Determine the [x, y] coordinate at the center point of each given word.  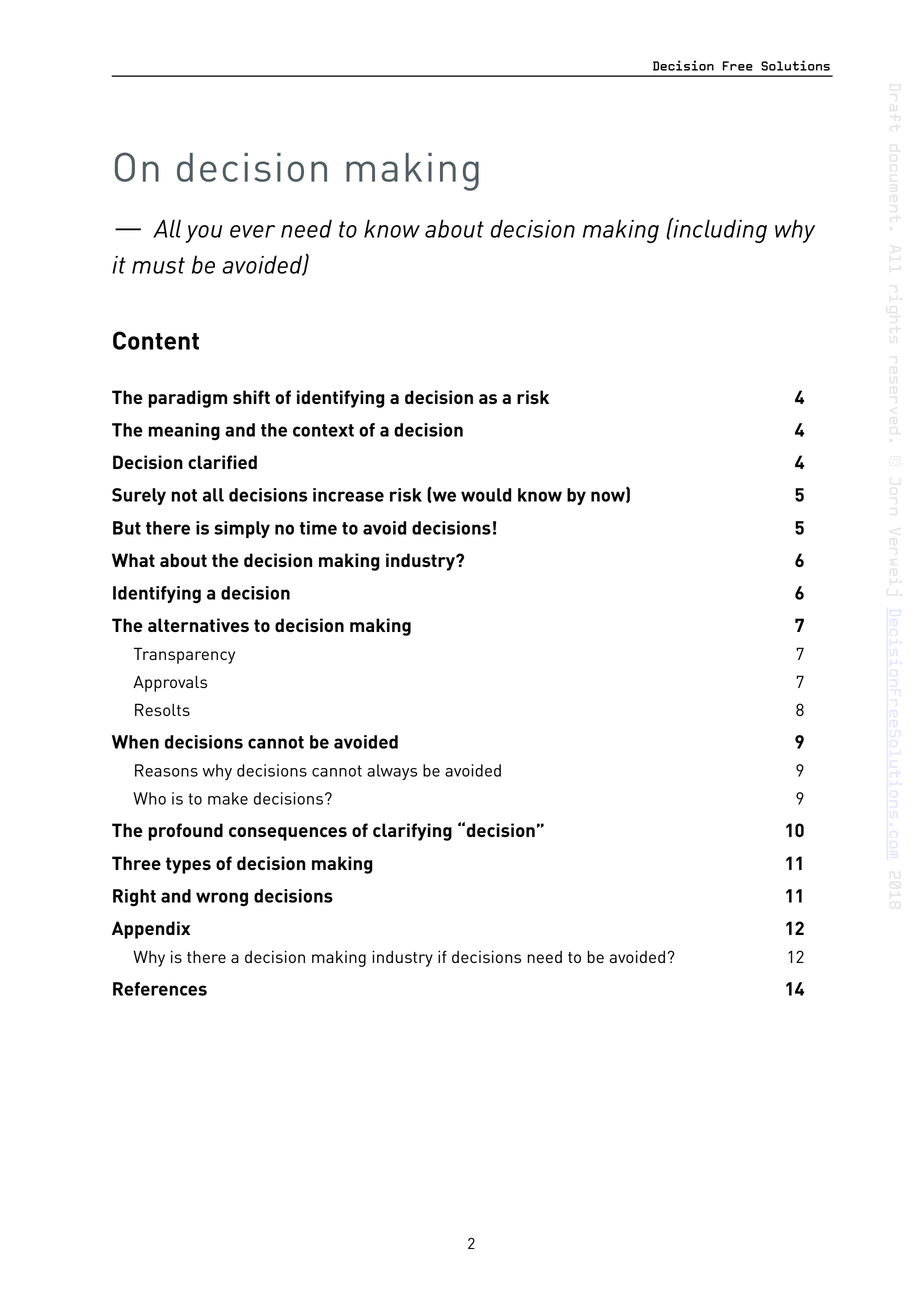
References [160, 989]
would [486, 495]
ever [252, 231]
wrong [222, 899]
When [135, 742]
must [158, 265]
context [323, 430]
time [318, 528]
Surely [139, 496]
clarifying [412, 832]
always [392, 772]
